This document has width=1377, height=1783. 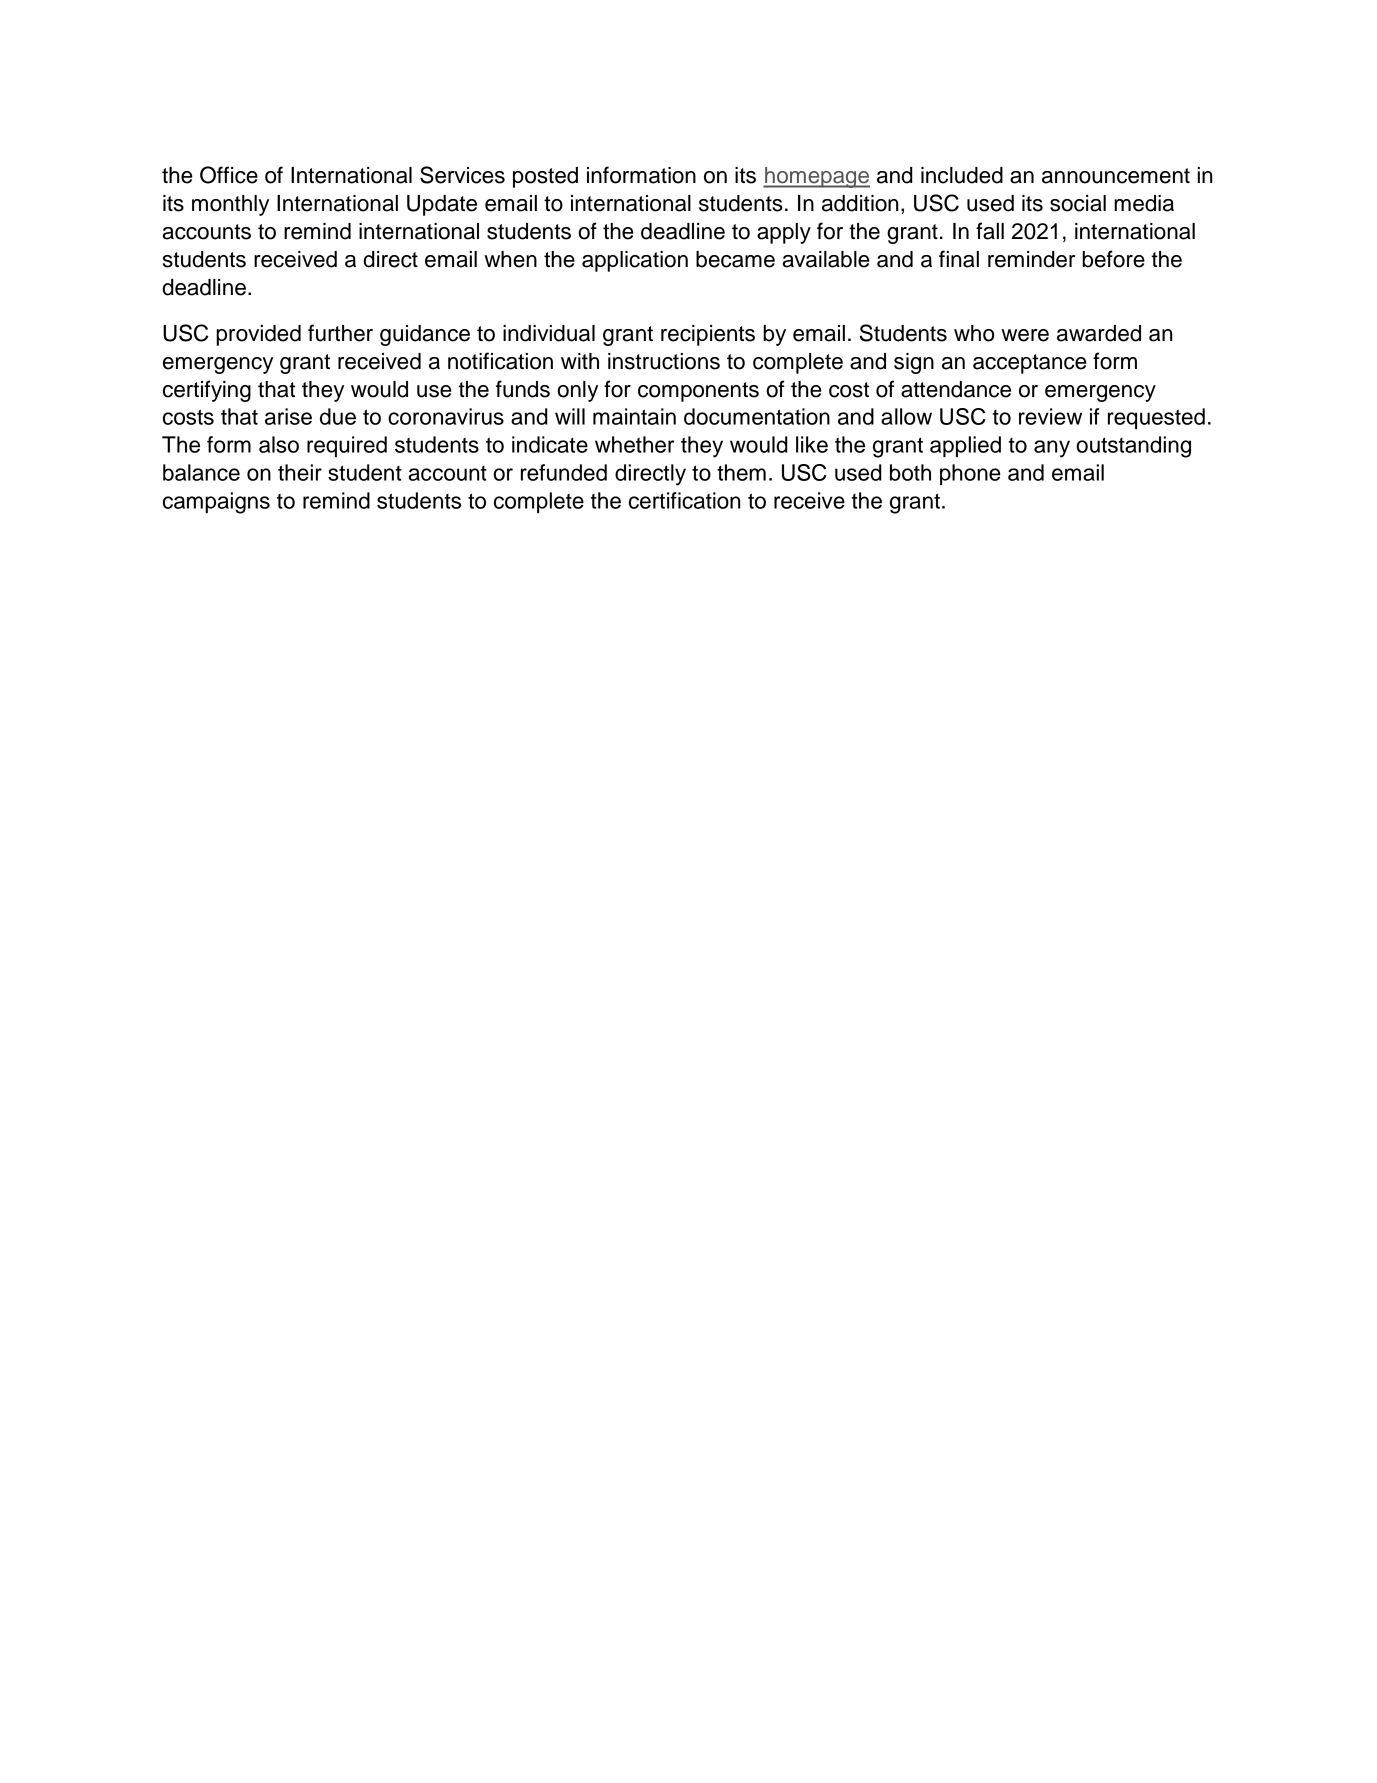 I want to click on phone, so click(x=970, y=474).
